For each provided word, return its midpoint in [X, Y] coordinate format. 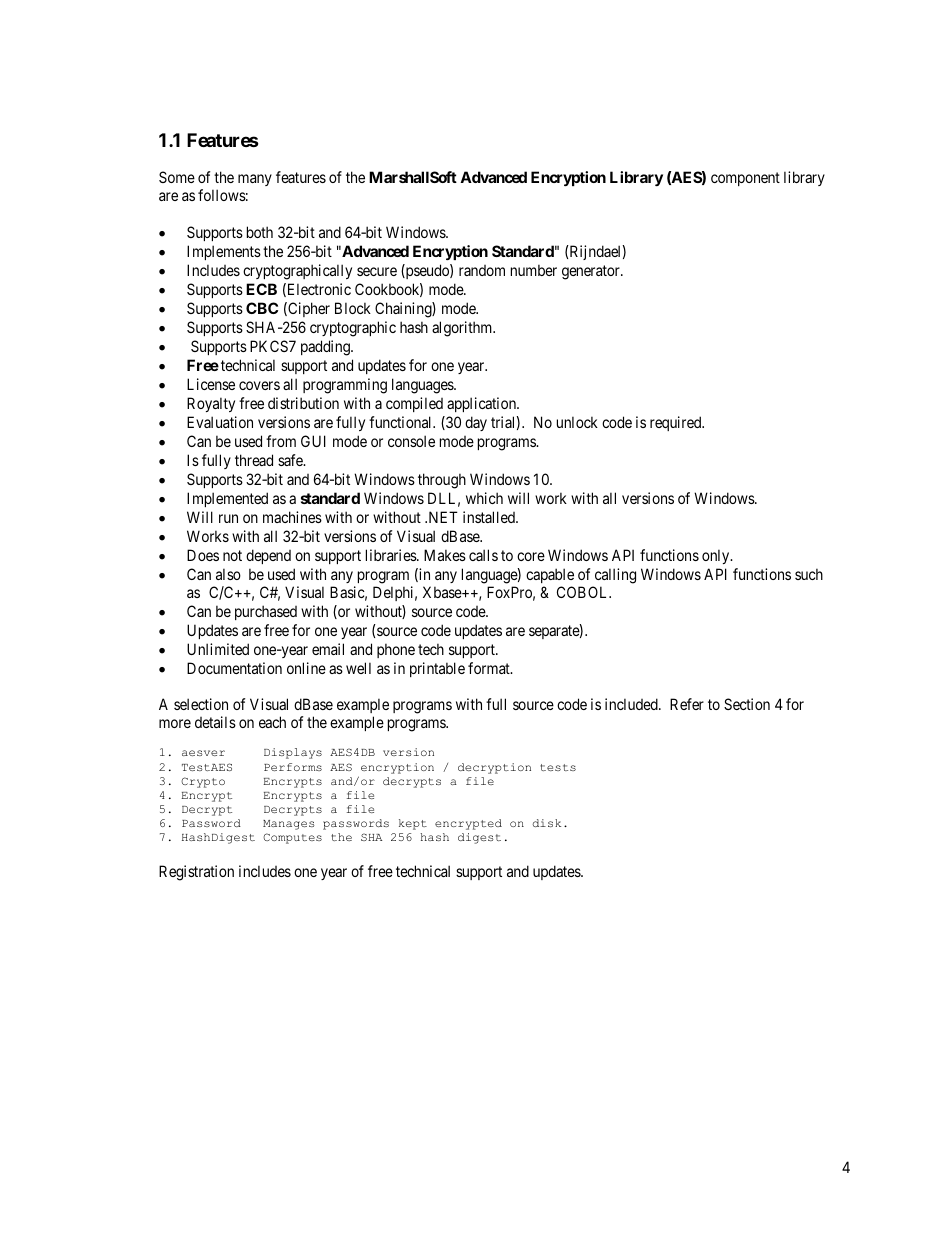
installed [490, 517]
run [228, 518]
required [677, 423]
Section [747, 704]
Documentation [234, 668]
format [490, 668]
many [255, 180]
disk [546, 823]
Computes [292, 838]
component [745, 179]
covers [259, 385]
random [482, 270]
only [717, 556]
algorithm [463, 329]
